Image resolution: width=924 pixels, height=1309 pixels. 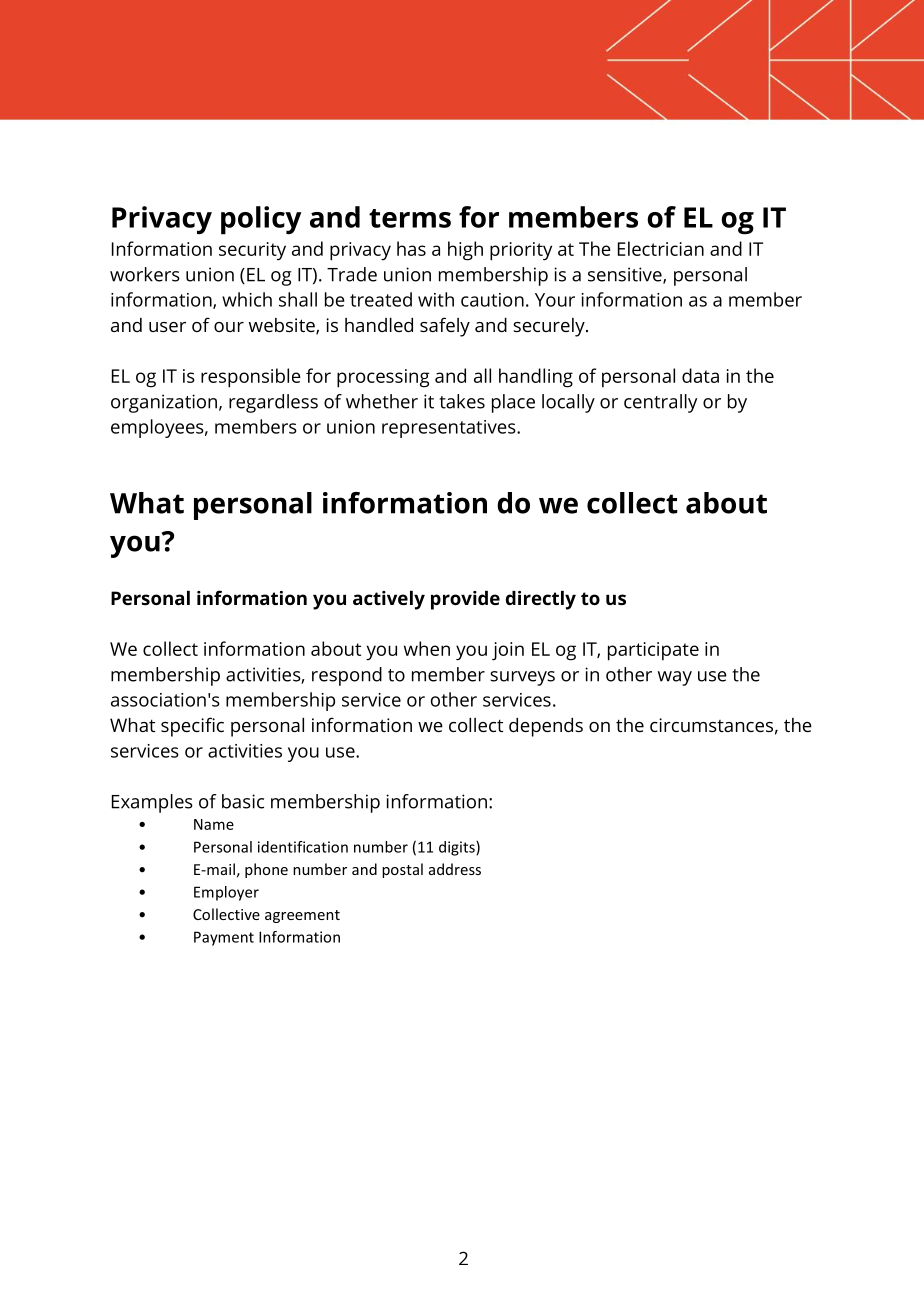 What do you see at coordinates (192, 727) in the page?
I see `specific` at bounding box center [192, 727].
